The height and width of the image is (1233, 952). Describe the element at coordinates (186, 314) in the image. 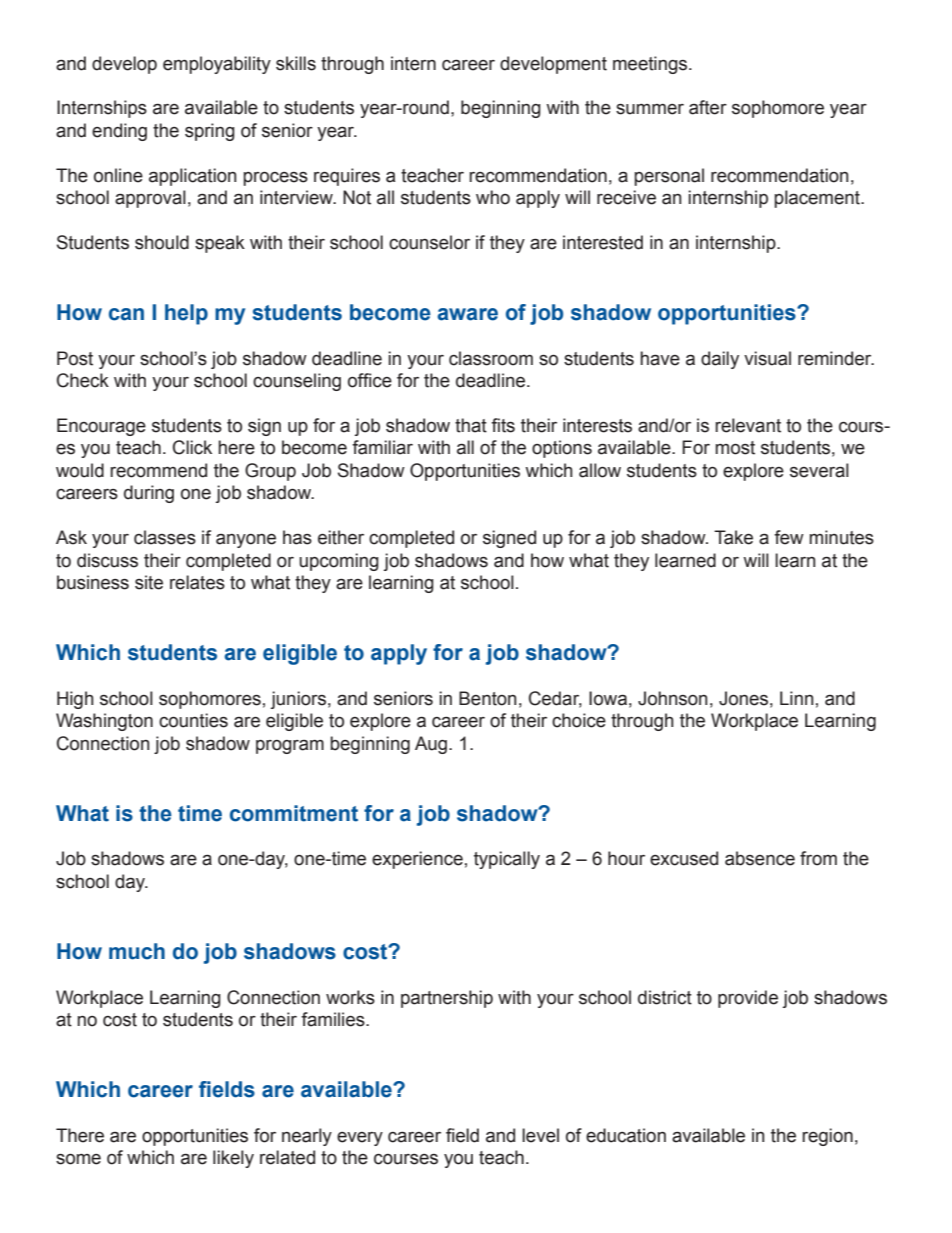

I see `help` at that location.
